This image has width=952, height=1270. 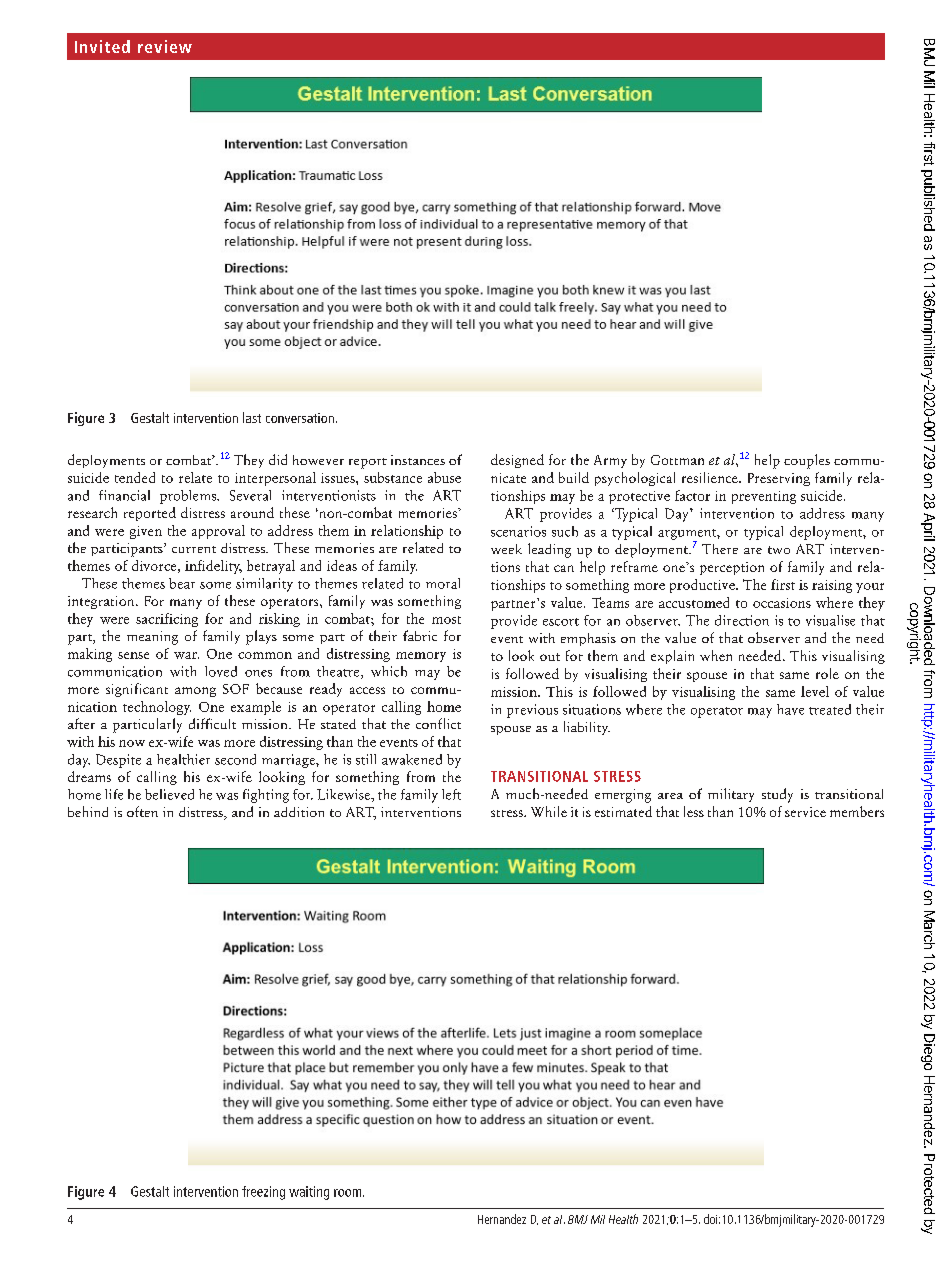 What do you see at coordinates (805, 812) in the image?
I see `service` at bounding box center [805, 812].
